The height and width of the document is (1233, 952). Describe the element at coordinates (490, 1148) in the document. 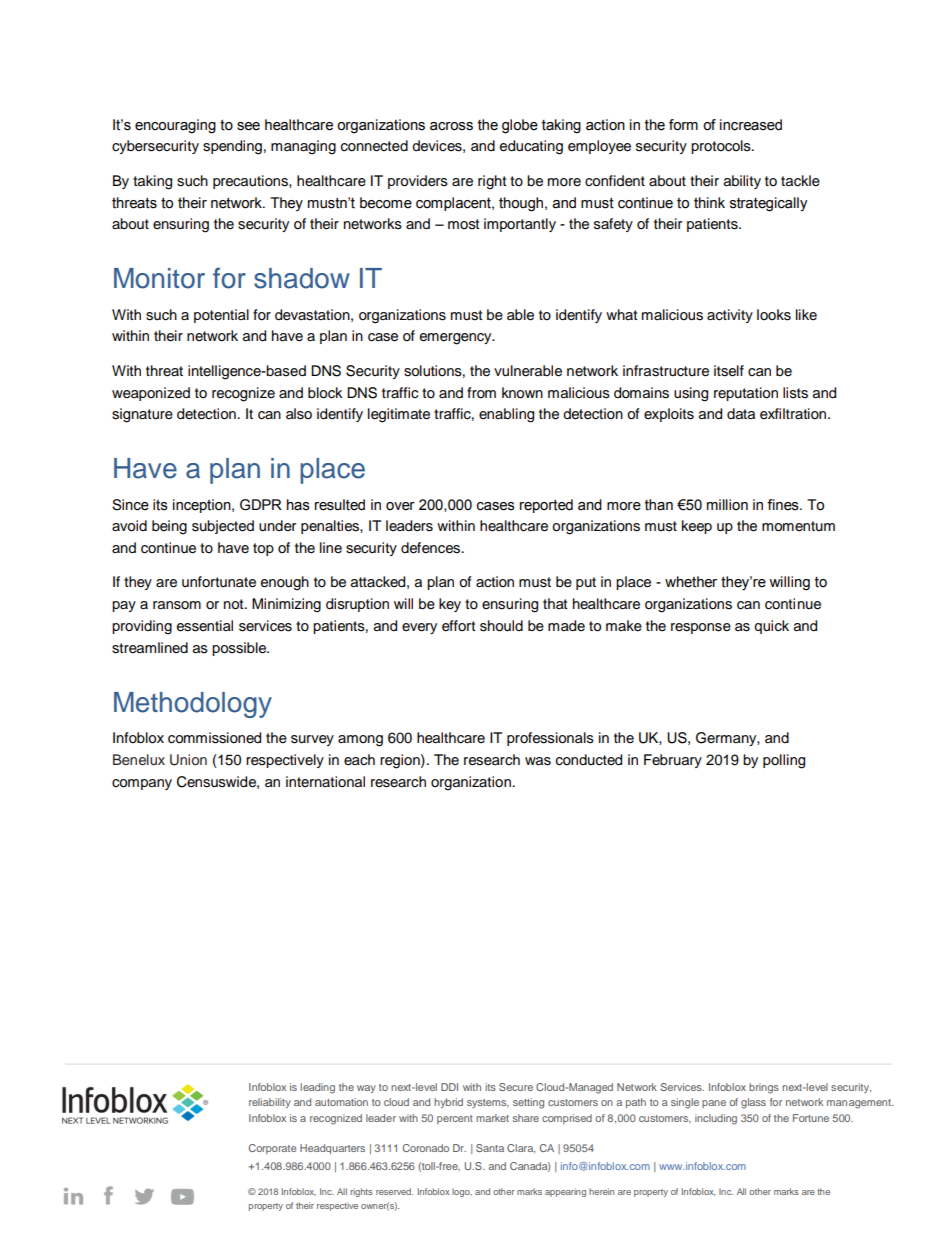

I see `Santa` at that location.
